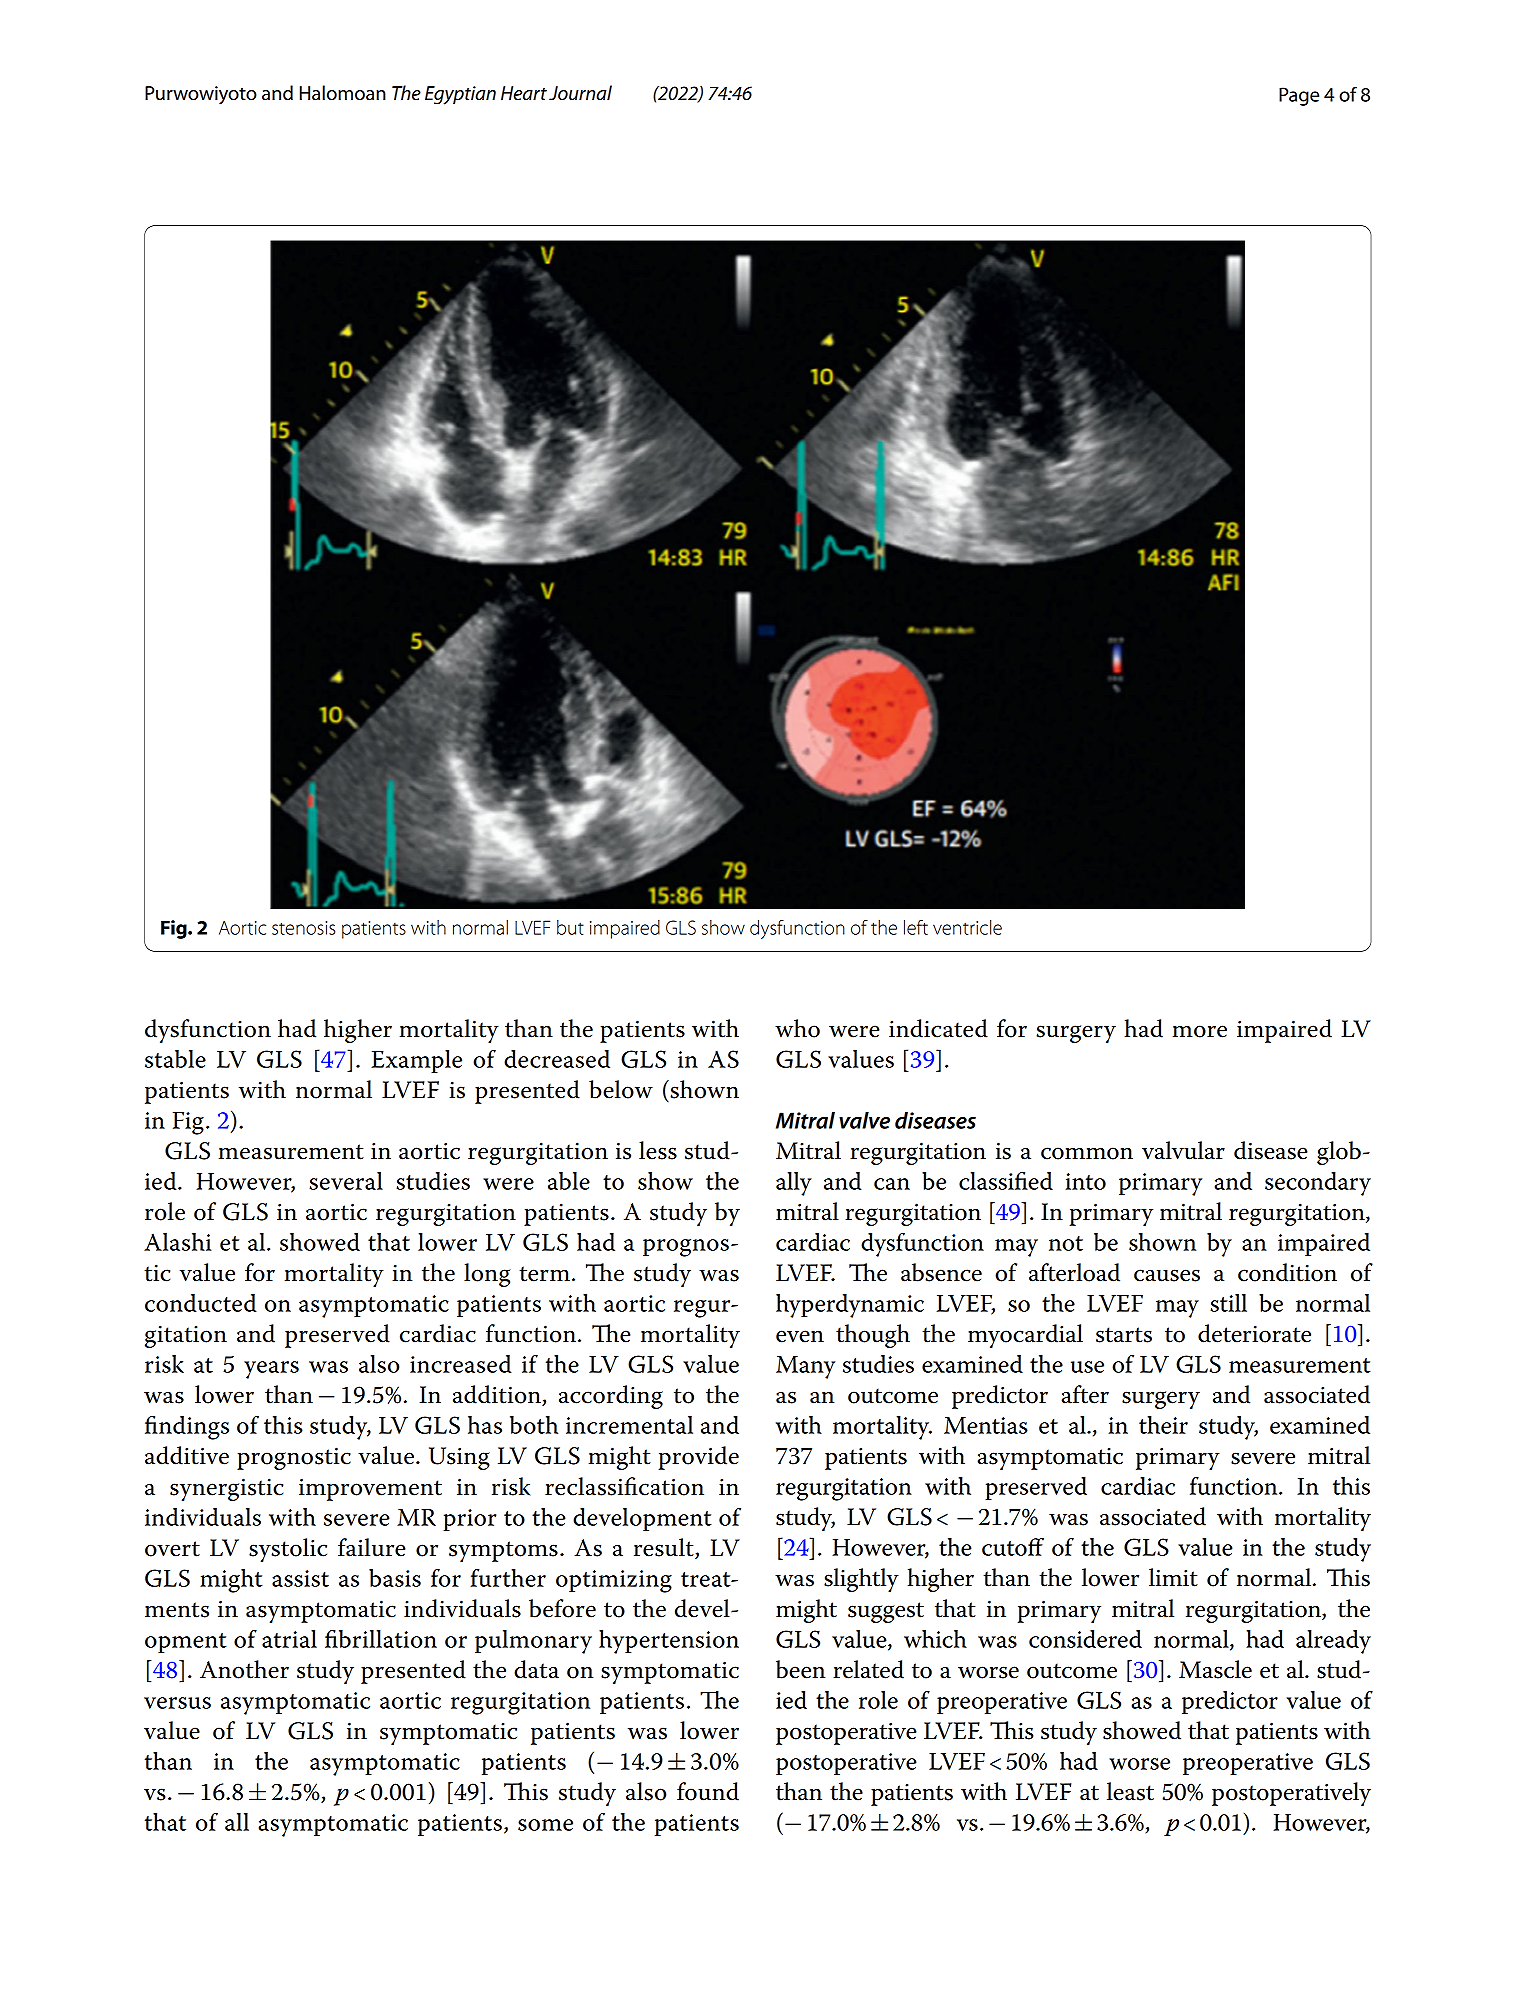 The height and width of the image is (2012, 1515). What do you see at coordinates (303, 928) in the image?
I see `stenosis` at bounding box center [303, 928].
